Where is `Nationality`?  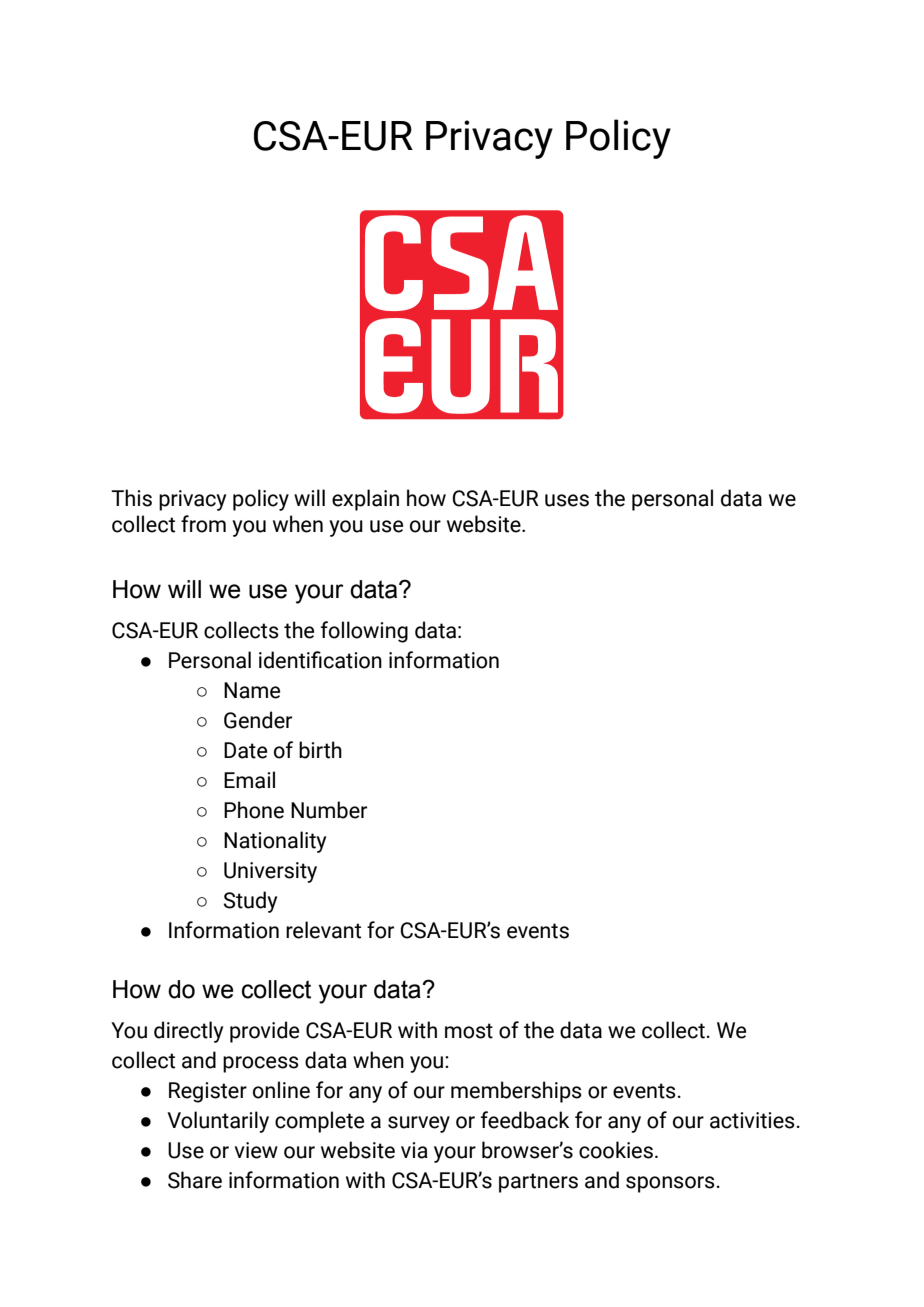 Nationality is located at coordinates (275, 842).
